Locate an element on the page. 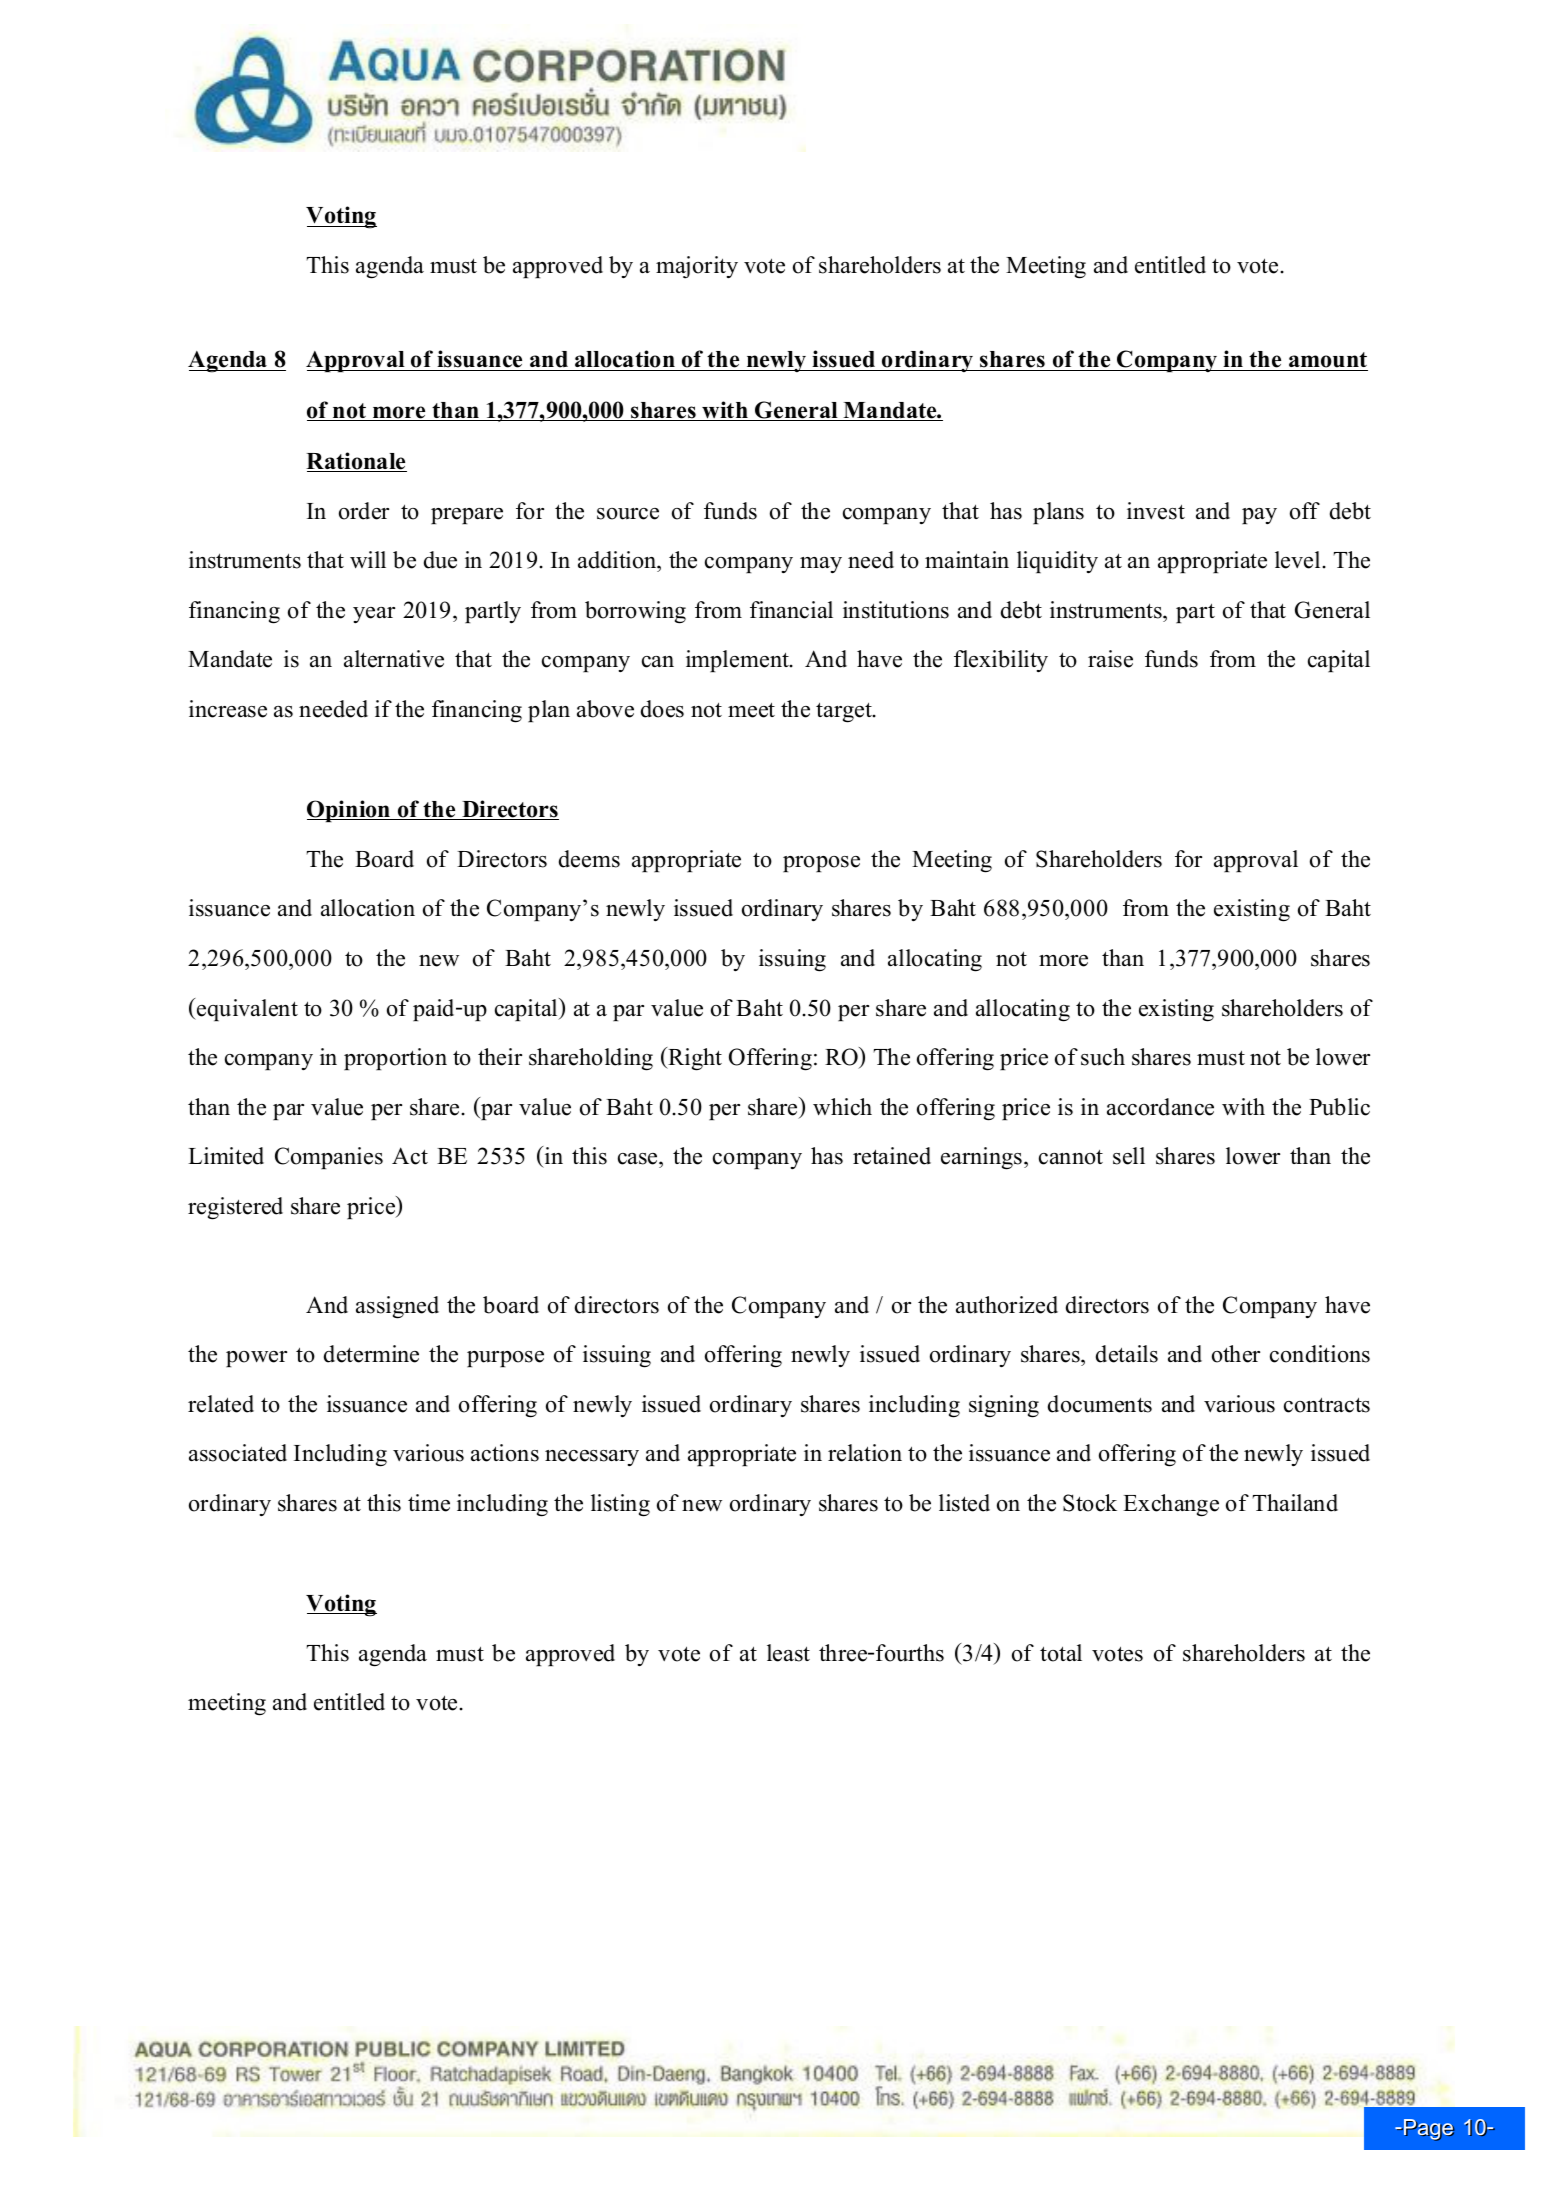  amount is located at coordinates (1327, 361).
